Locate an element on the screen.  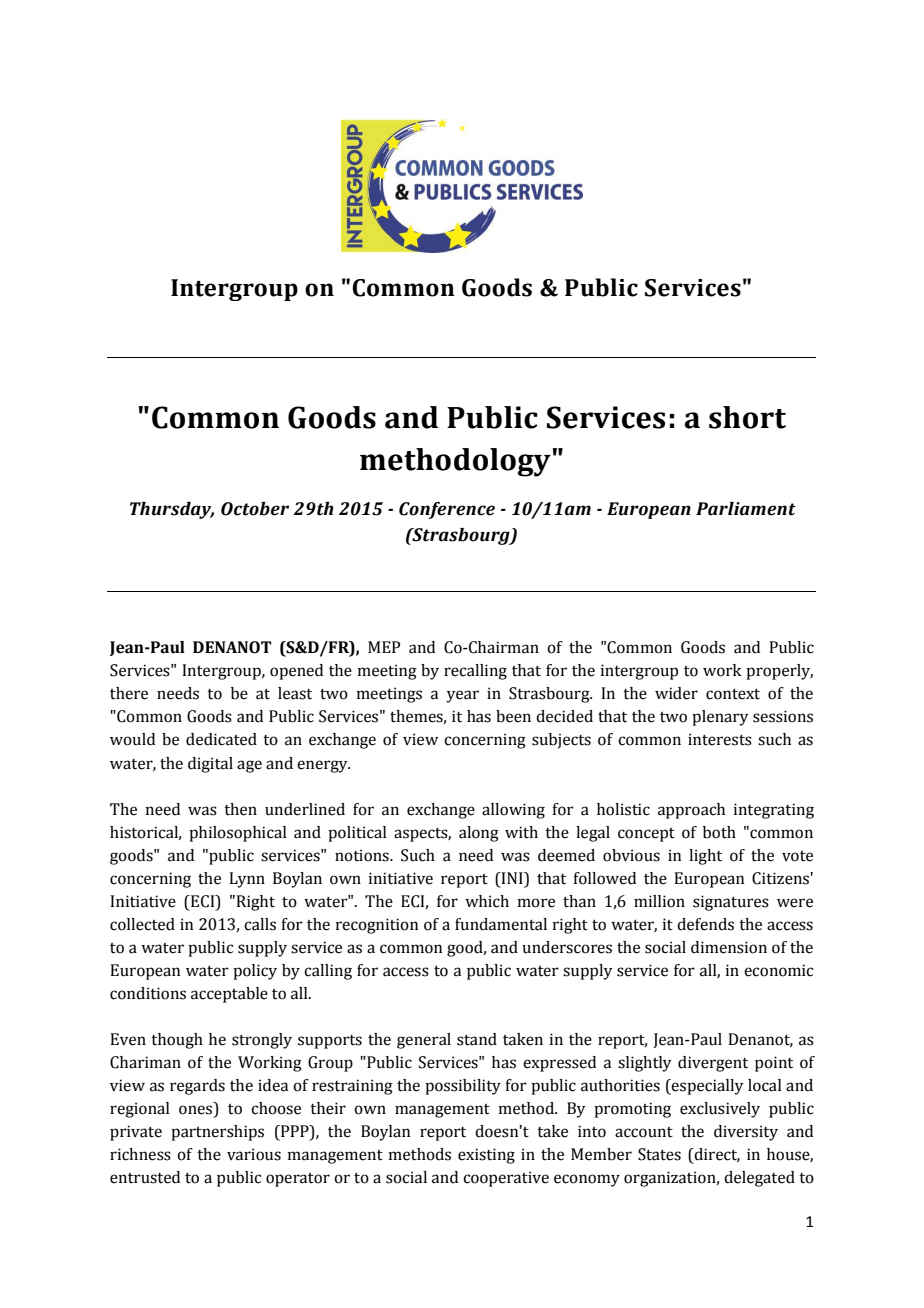
short is located at coordinates (747, 417).
